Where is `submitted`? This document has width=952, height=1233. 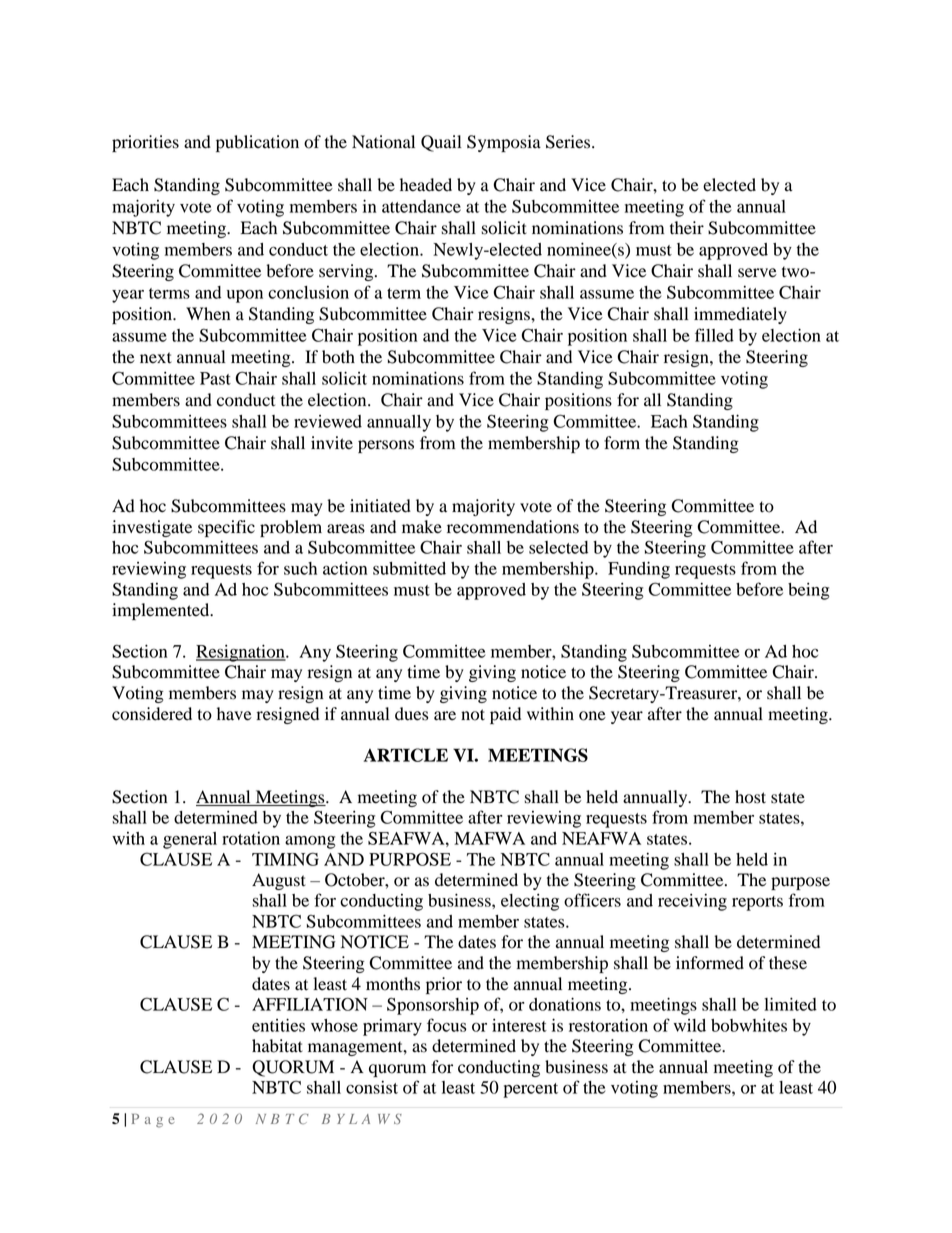 submitted is located at coordinates (409, 568).
